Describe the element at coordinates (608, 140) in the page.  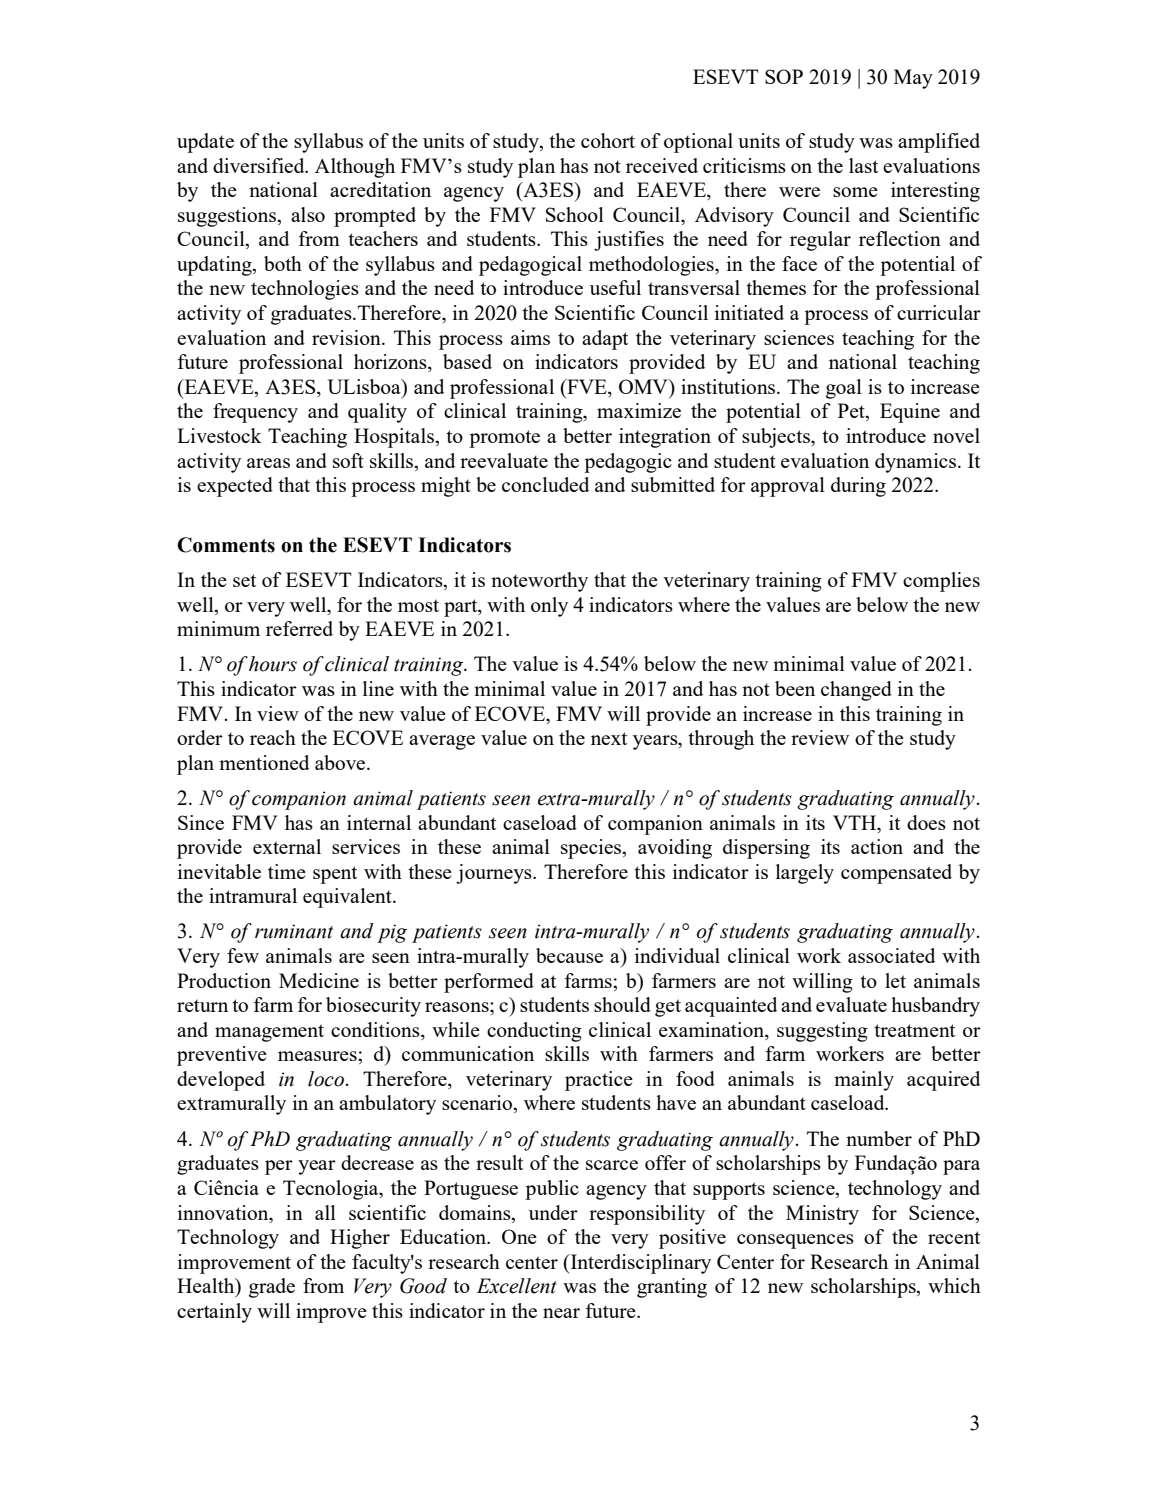
I see `cohort` at that location.
